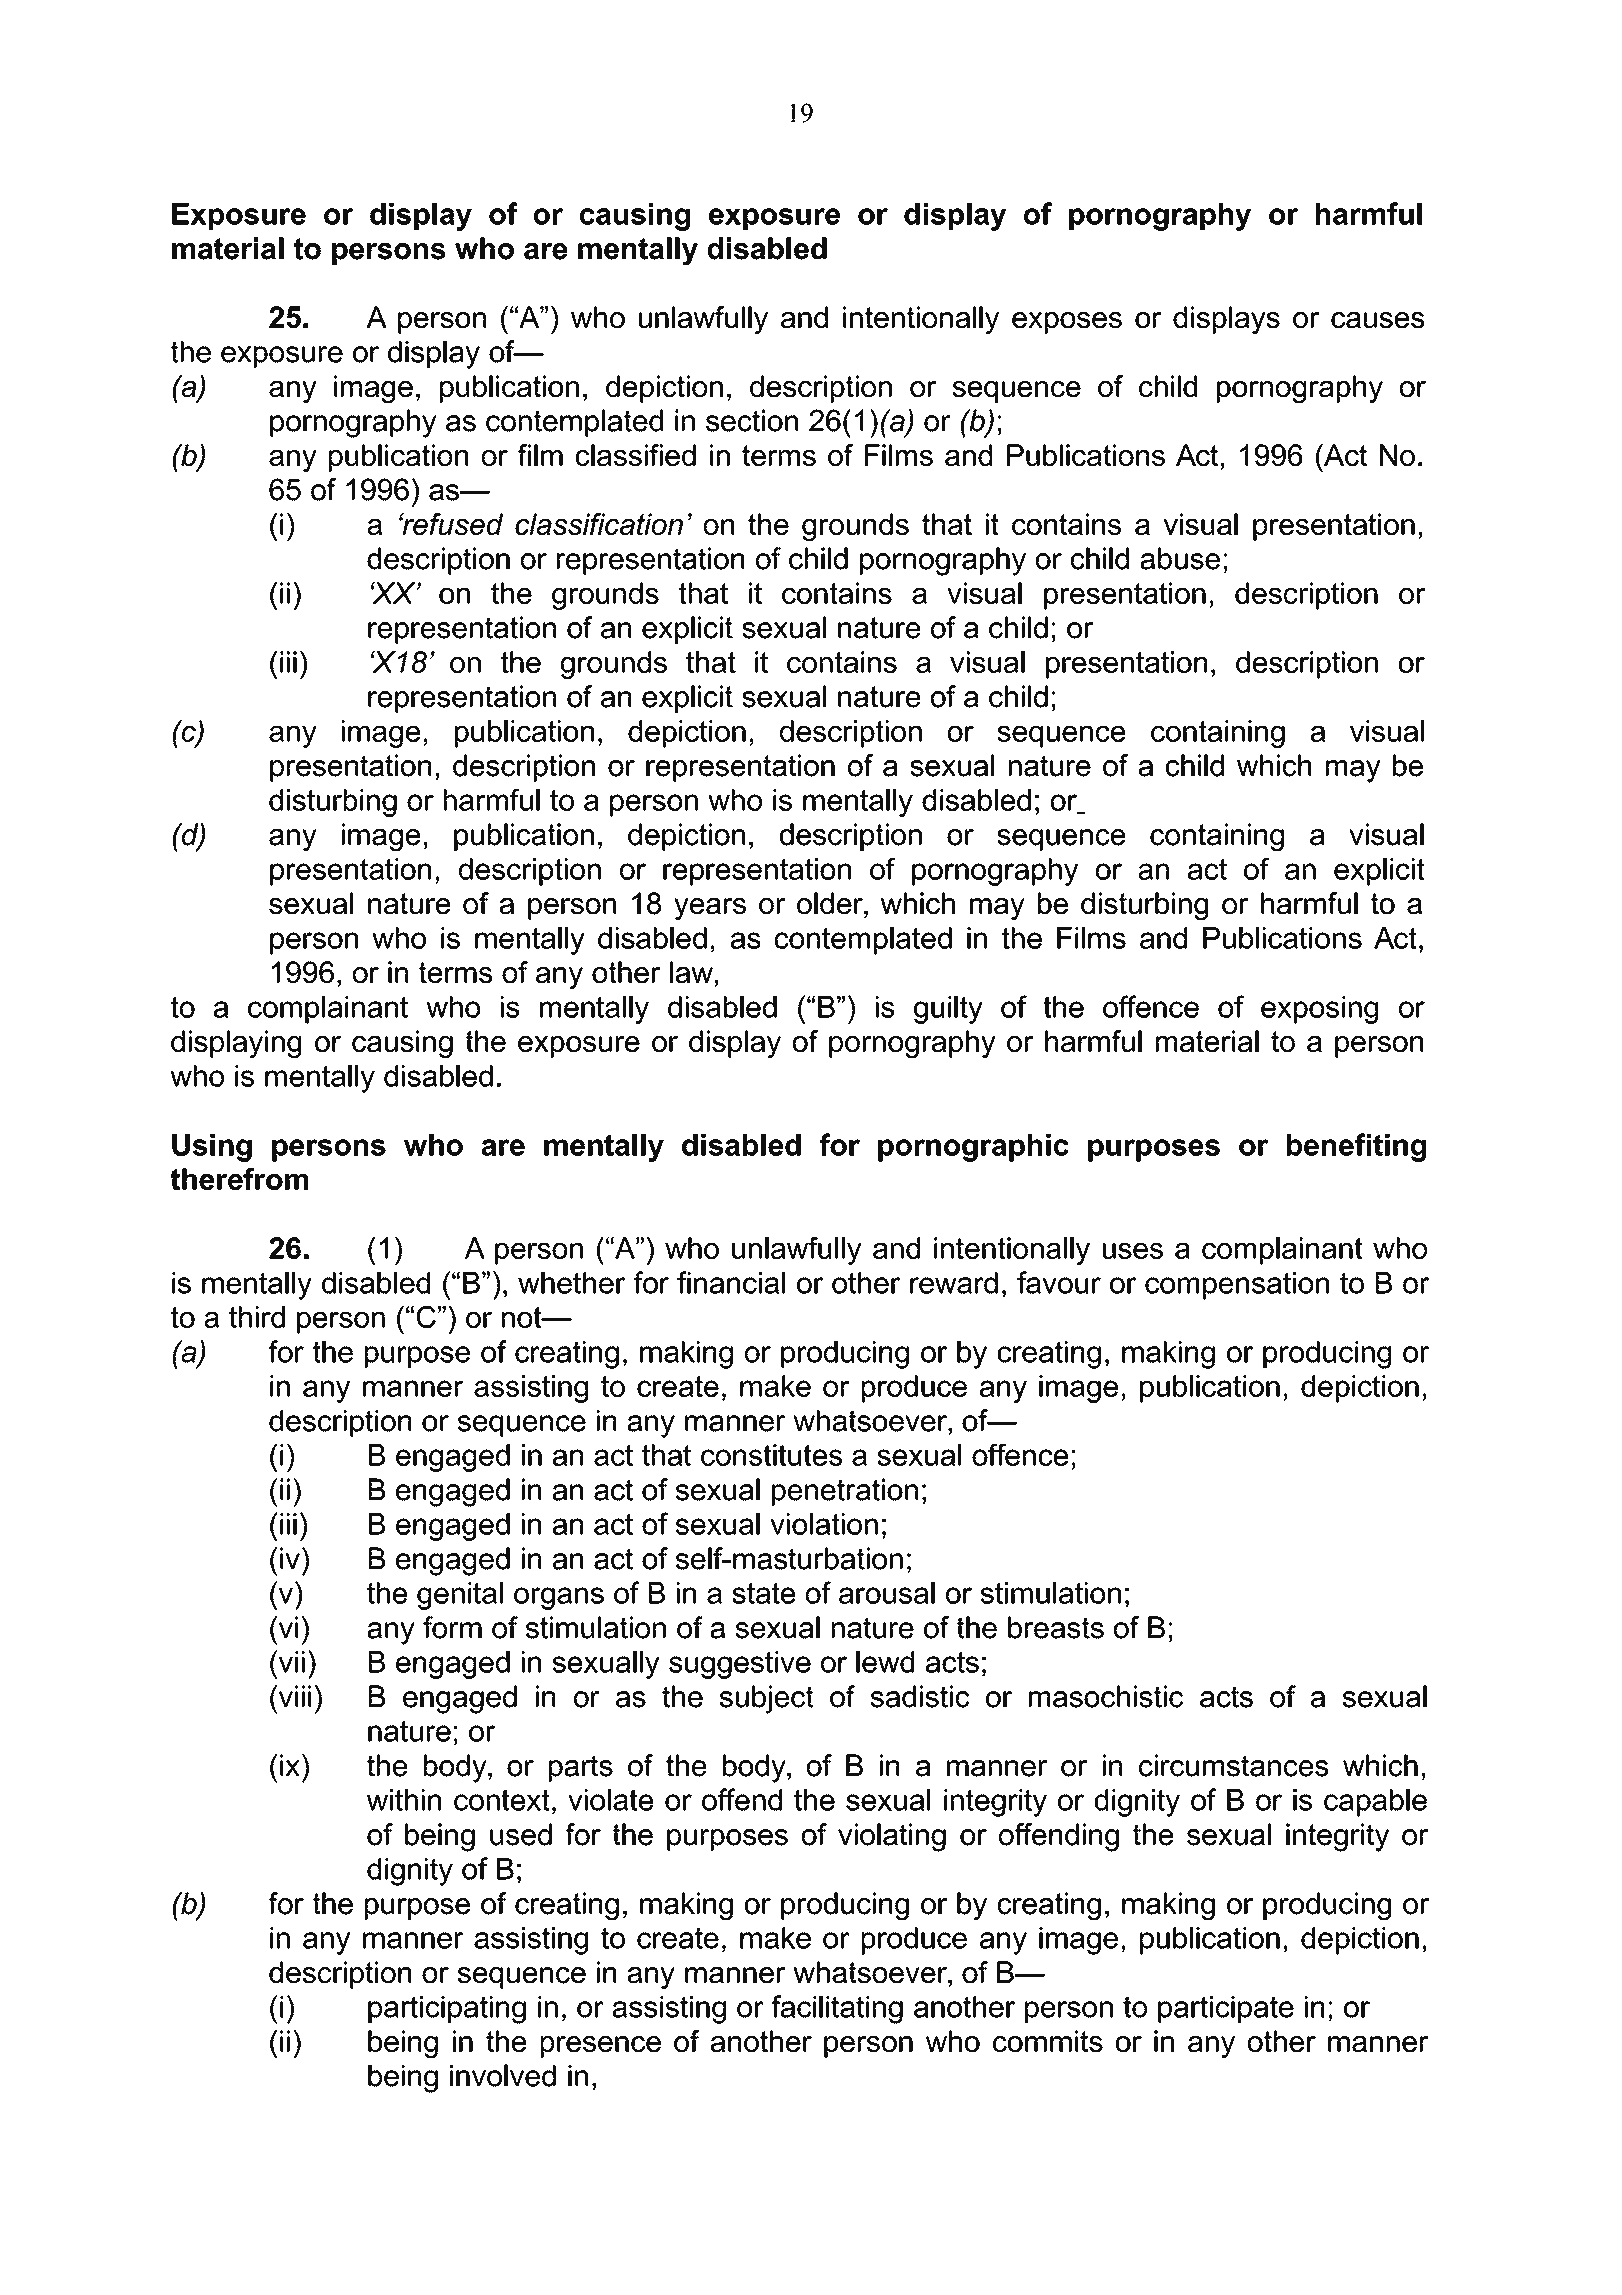  Describe the element at coordinates (837, 2009) in the screenshot. I see `facilitating` at that location.
